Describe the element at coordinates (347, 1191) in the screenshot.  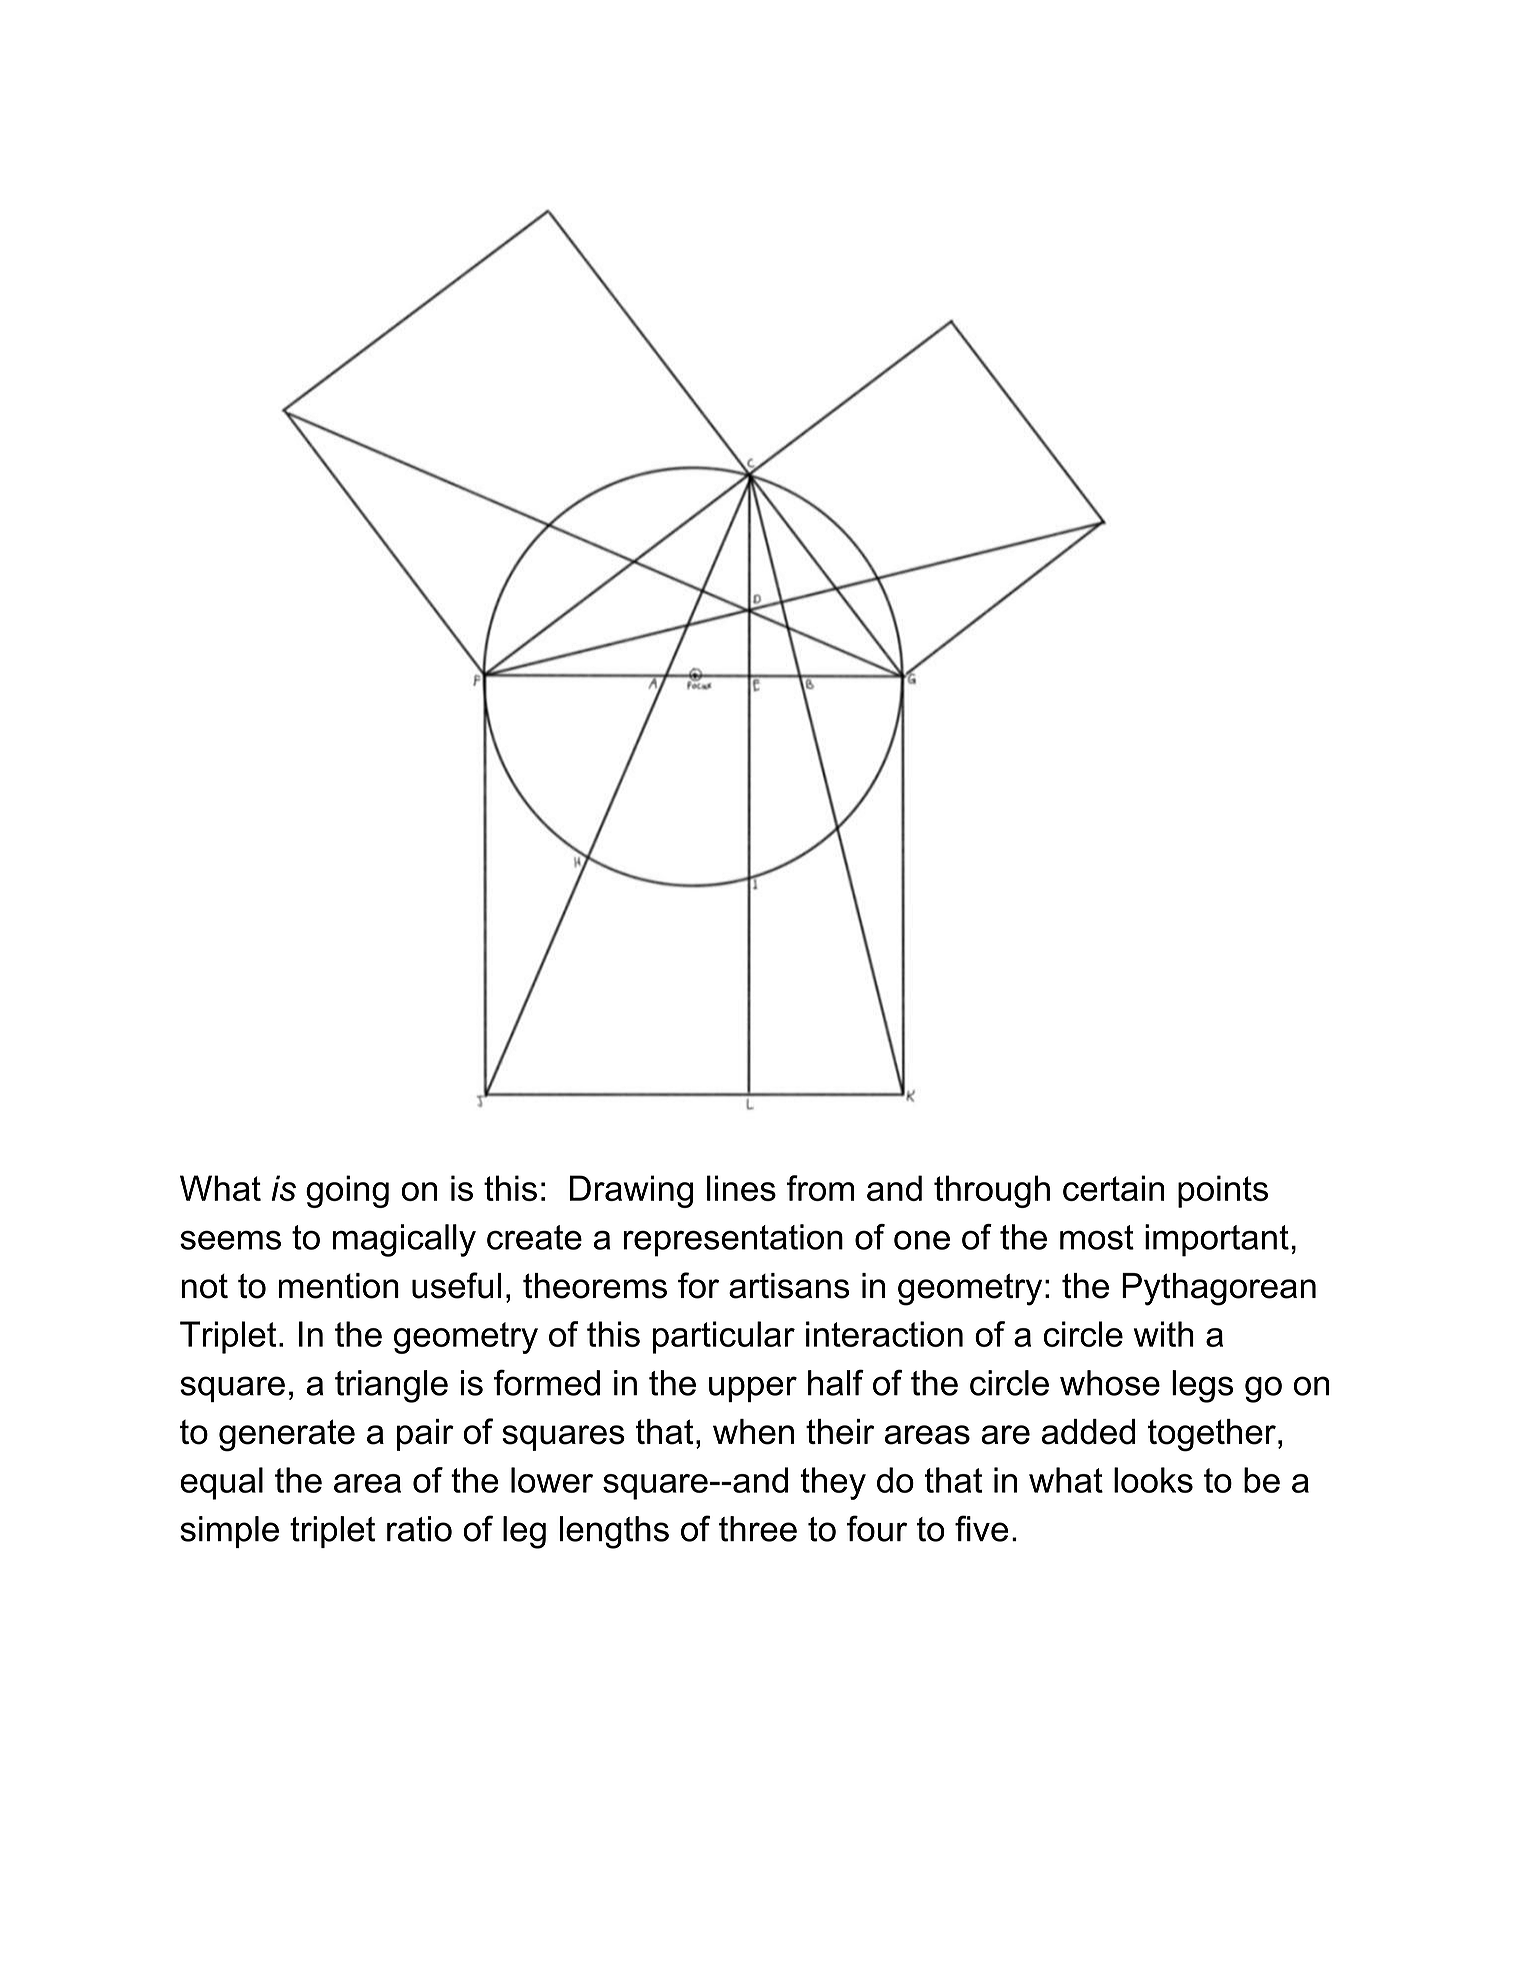
I see `going` at that location.
